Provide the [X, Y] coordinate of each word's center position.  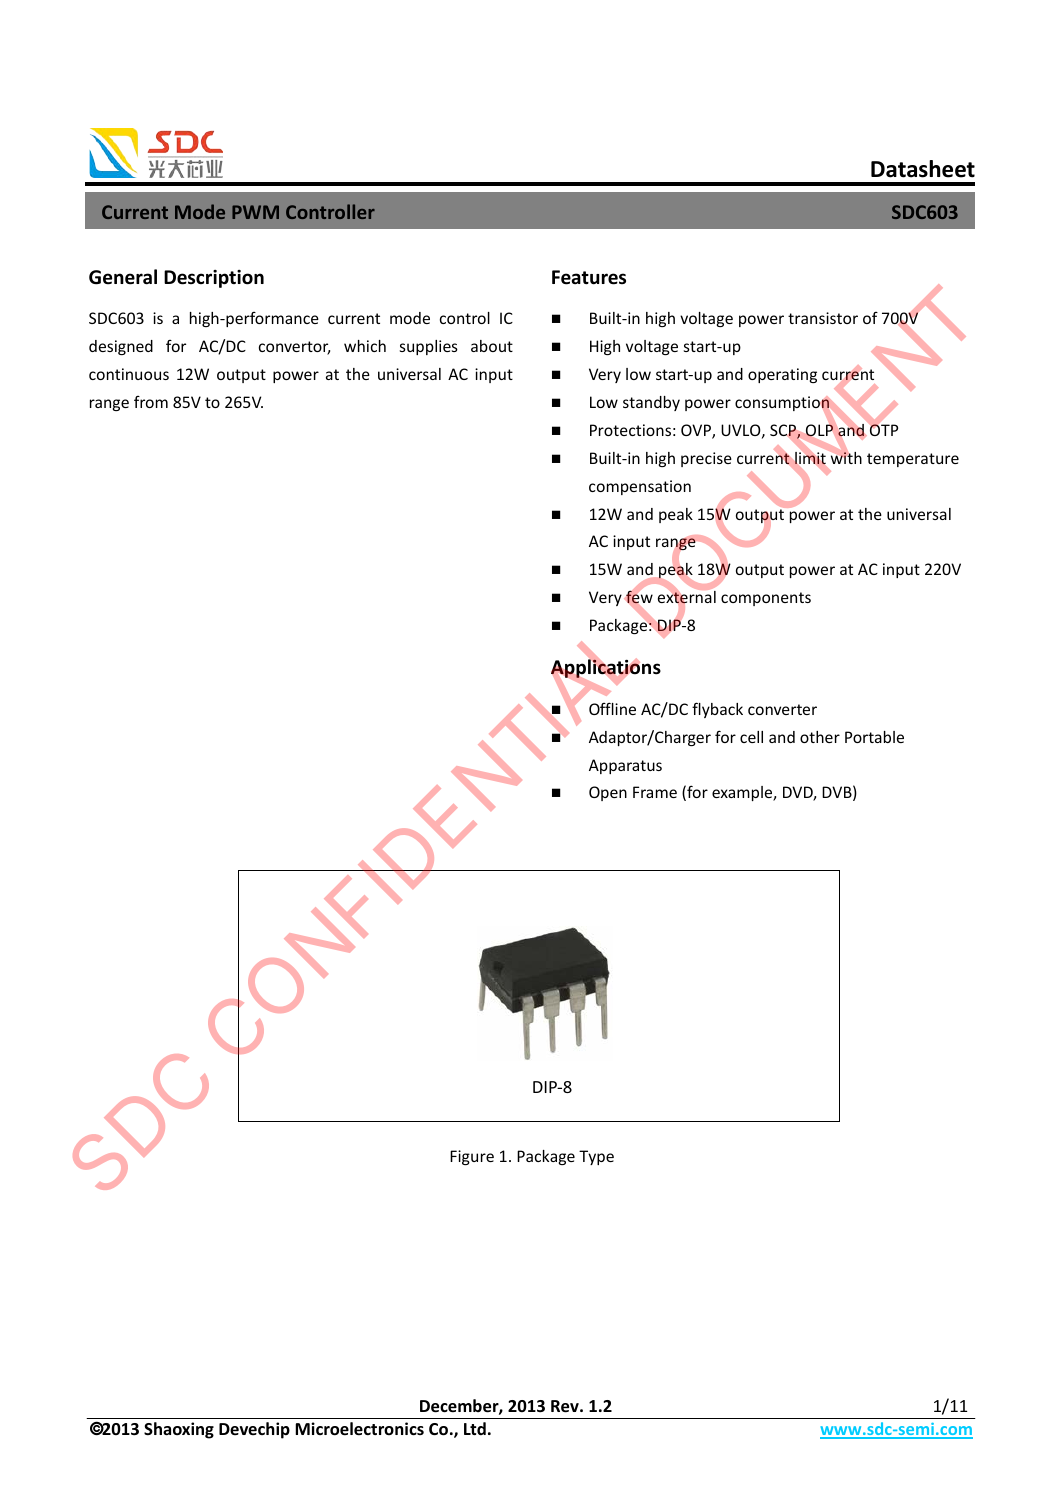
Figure [472, 1157]
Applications [606, 669]
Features [589, 277]
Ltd [475, 1428]
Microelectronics [359, 1429]
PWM [255, 212]
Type [596, 1157]
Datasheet [923, 169]
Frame [655, 792]
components [766, 599]
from [151, 402]
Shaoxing [179, 1430]
